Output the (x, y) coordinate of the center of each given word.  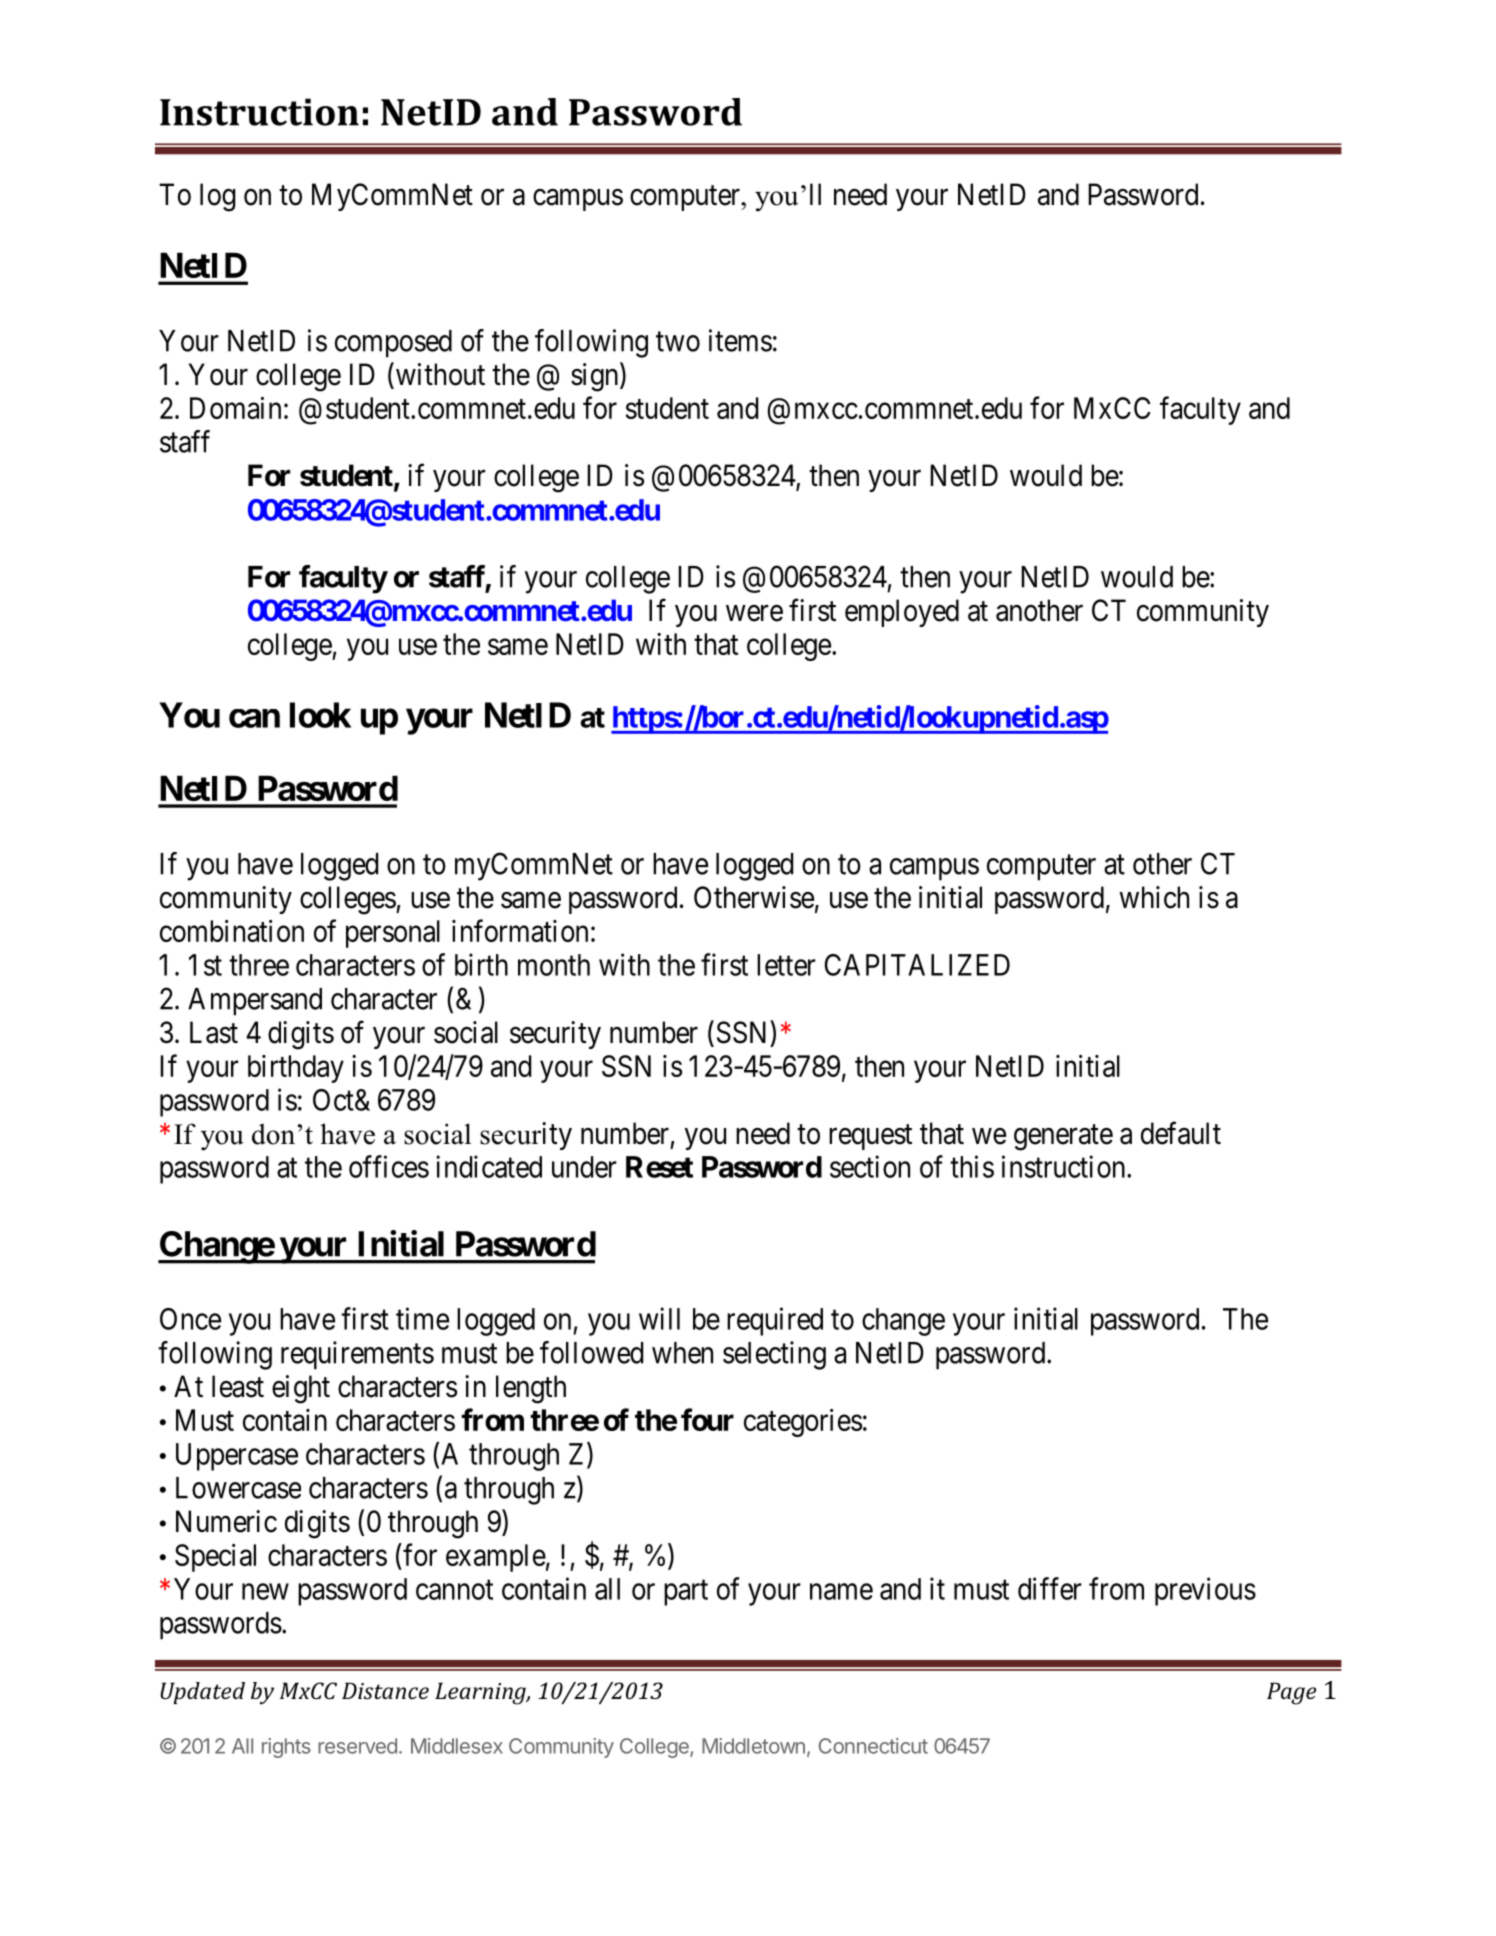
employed (902, 613)
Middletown (753, 1746)
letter (786, 965)
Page (1291, 1693)
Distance (385, 1690)
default (1181, 1133)
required (775, 1321)
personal (393, 934)
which (1154, 897)
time (422, 1318)
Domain (235, 408)
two (678, 342)
